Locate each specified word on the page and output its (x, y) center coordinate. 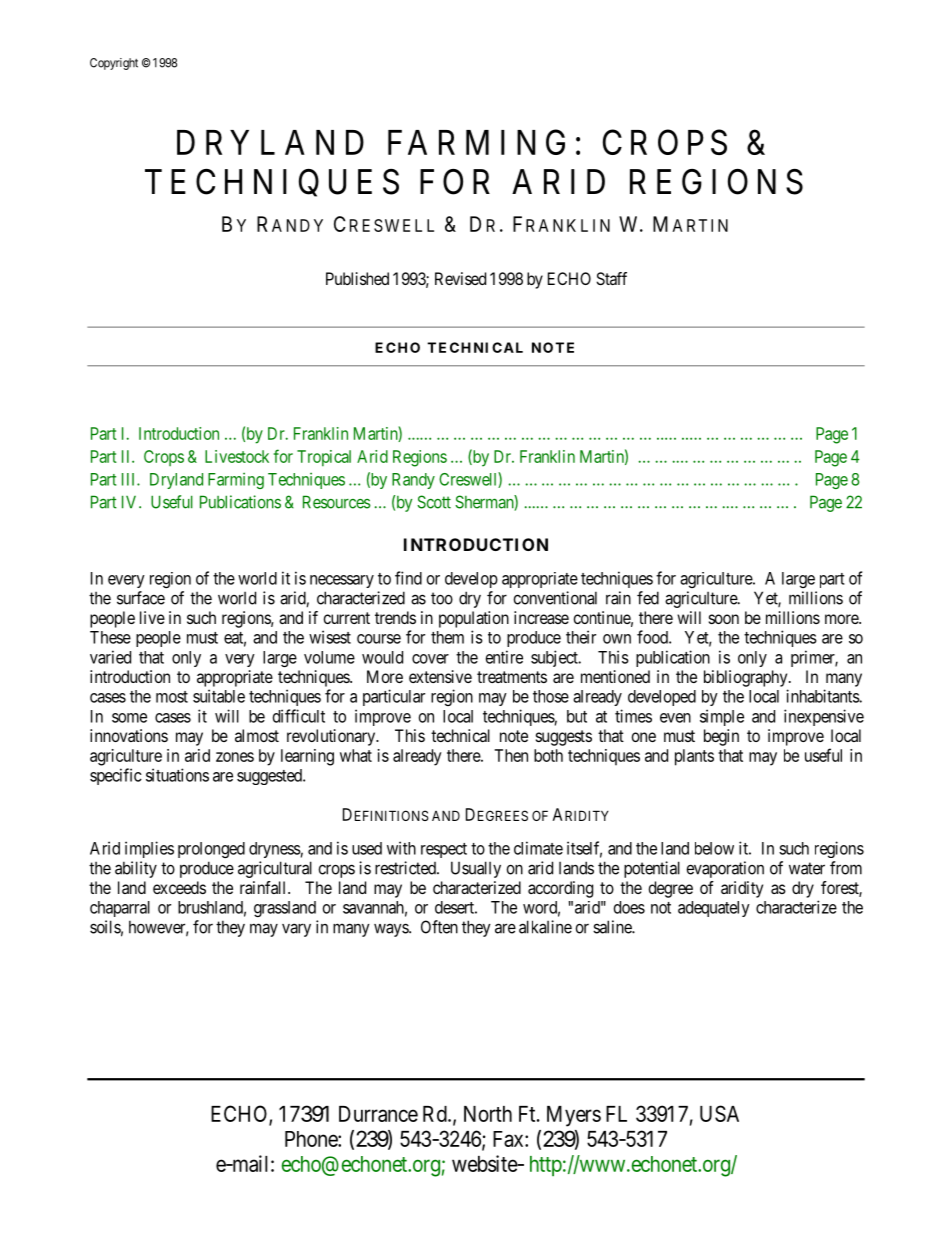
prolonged (211, 850)
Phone (312, 1139)
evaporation (725, 869)
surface (141, 598)
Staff (611, 278)
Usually (476, 869)
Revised (460, 278)
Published (357, 278)
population (474, 619)
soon (724, 619)
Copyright (114, 64)
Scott (434, 502)
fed (648, 598)
